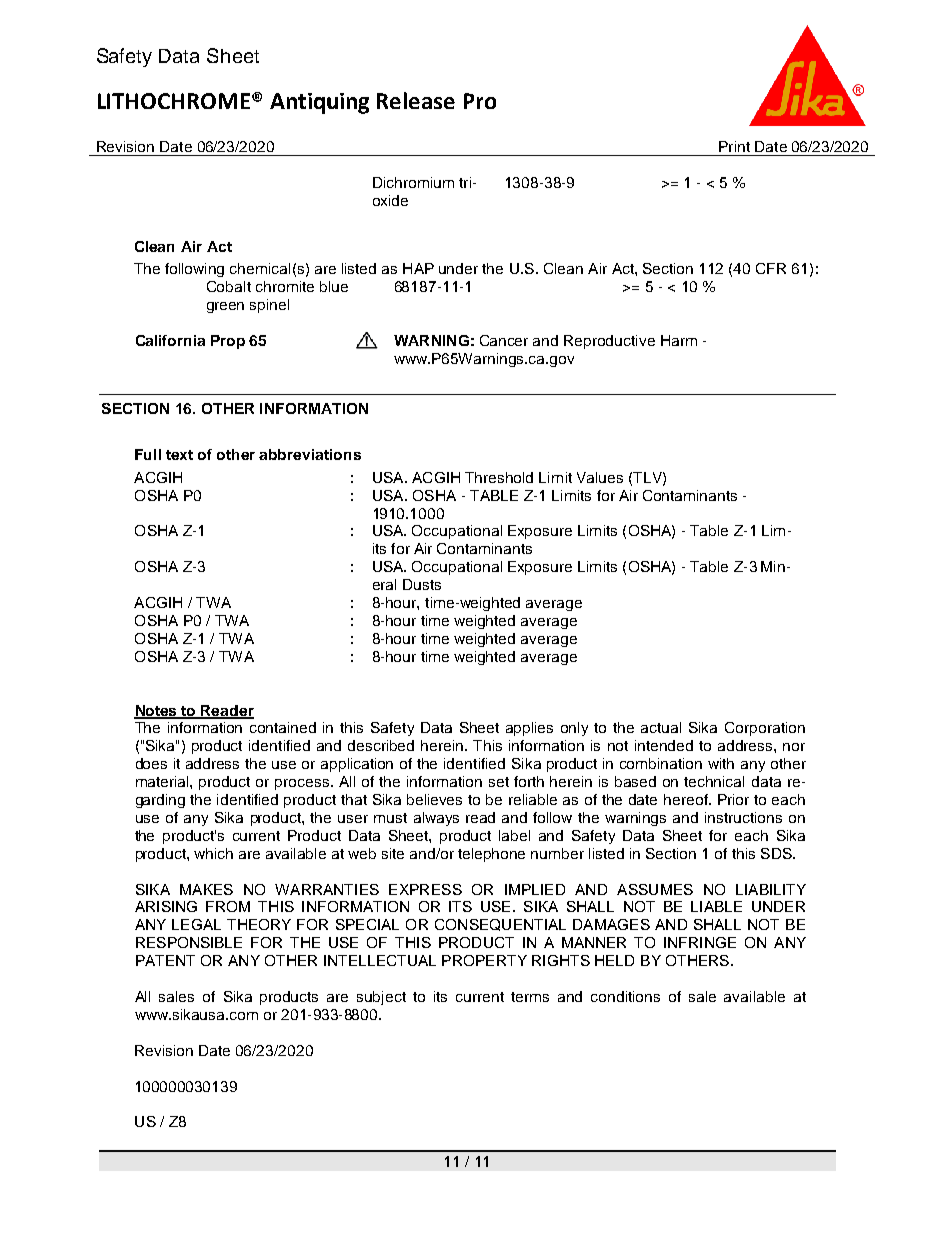 The width and height of the screenshot is (952, 1233). What do you see at coordinates (179, 455) in the screenshot?
I see `text` at bounding box center [179, 455].
